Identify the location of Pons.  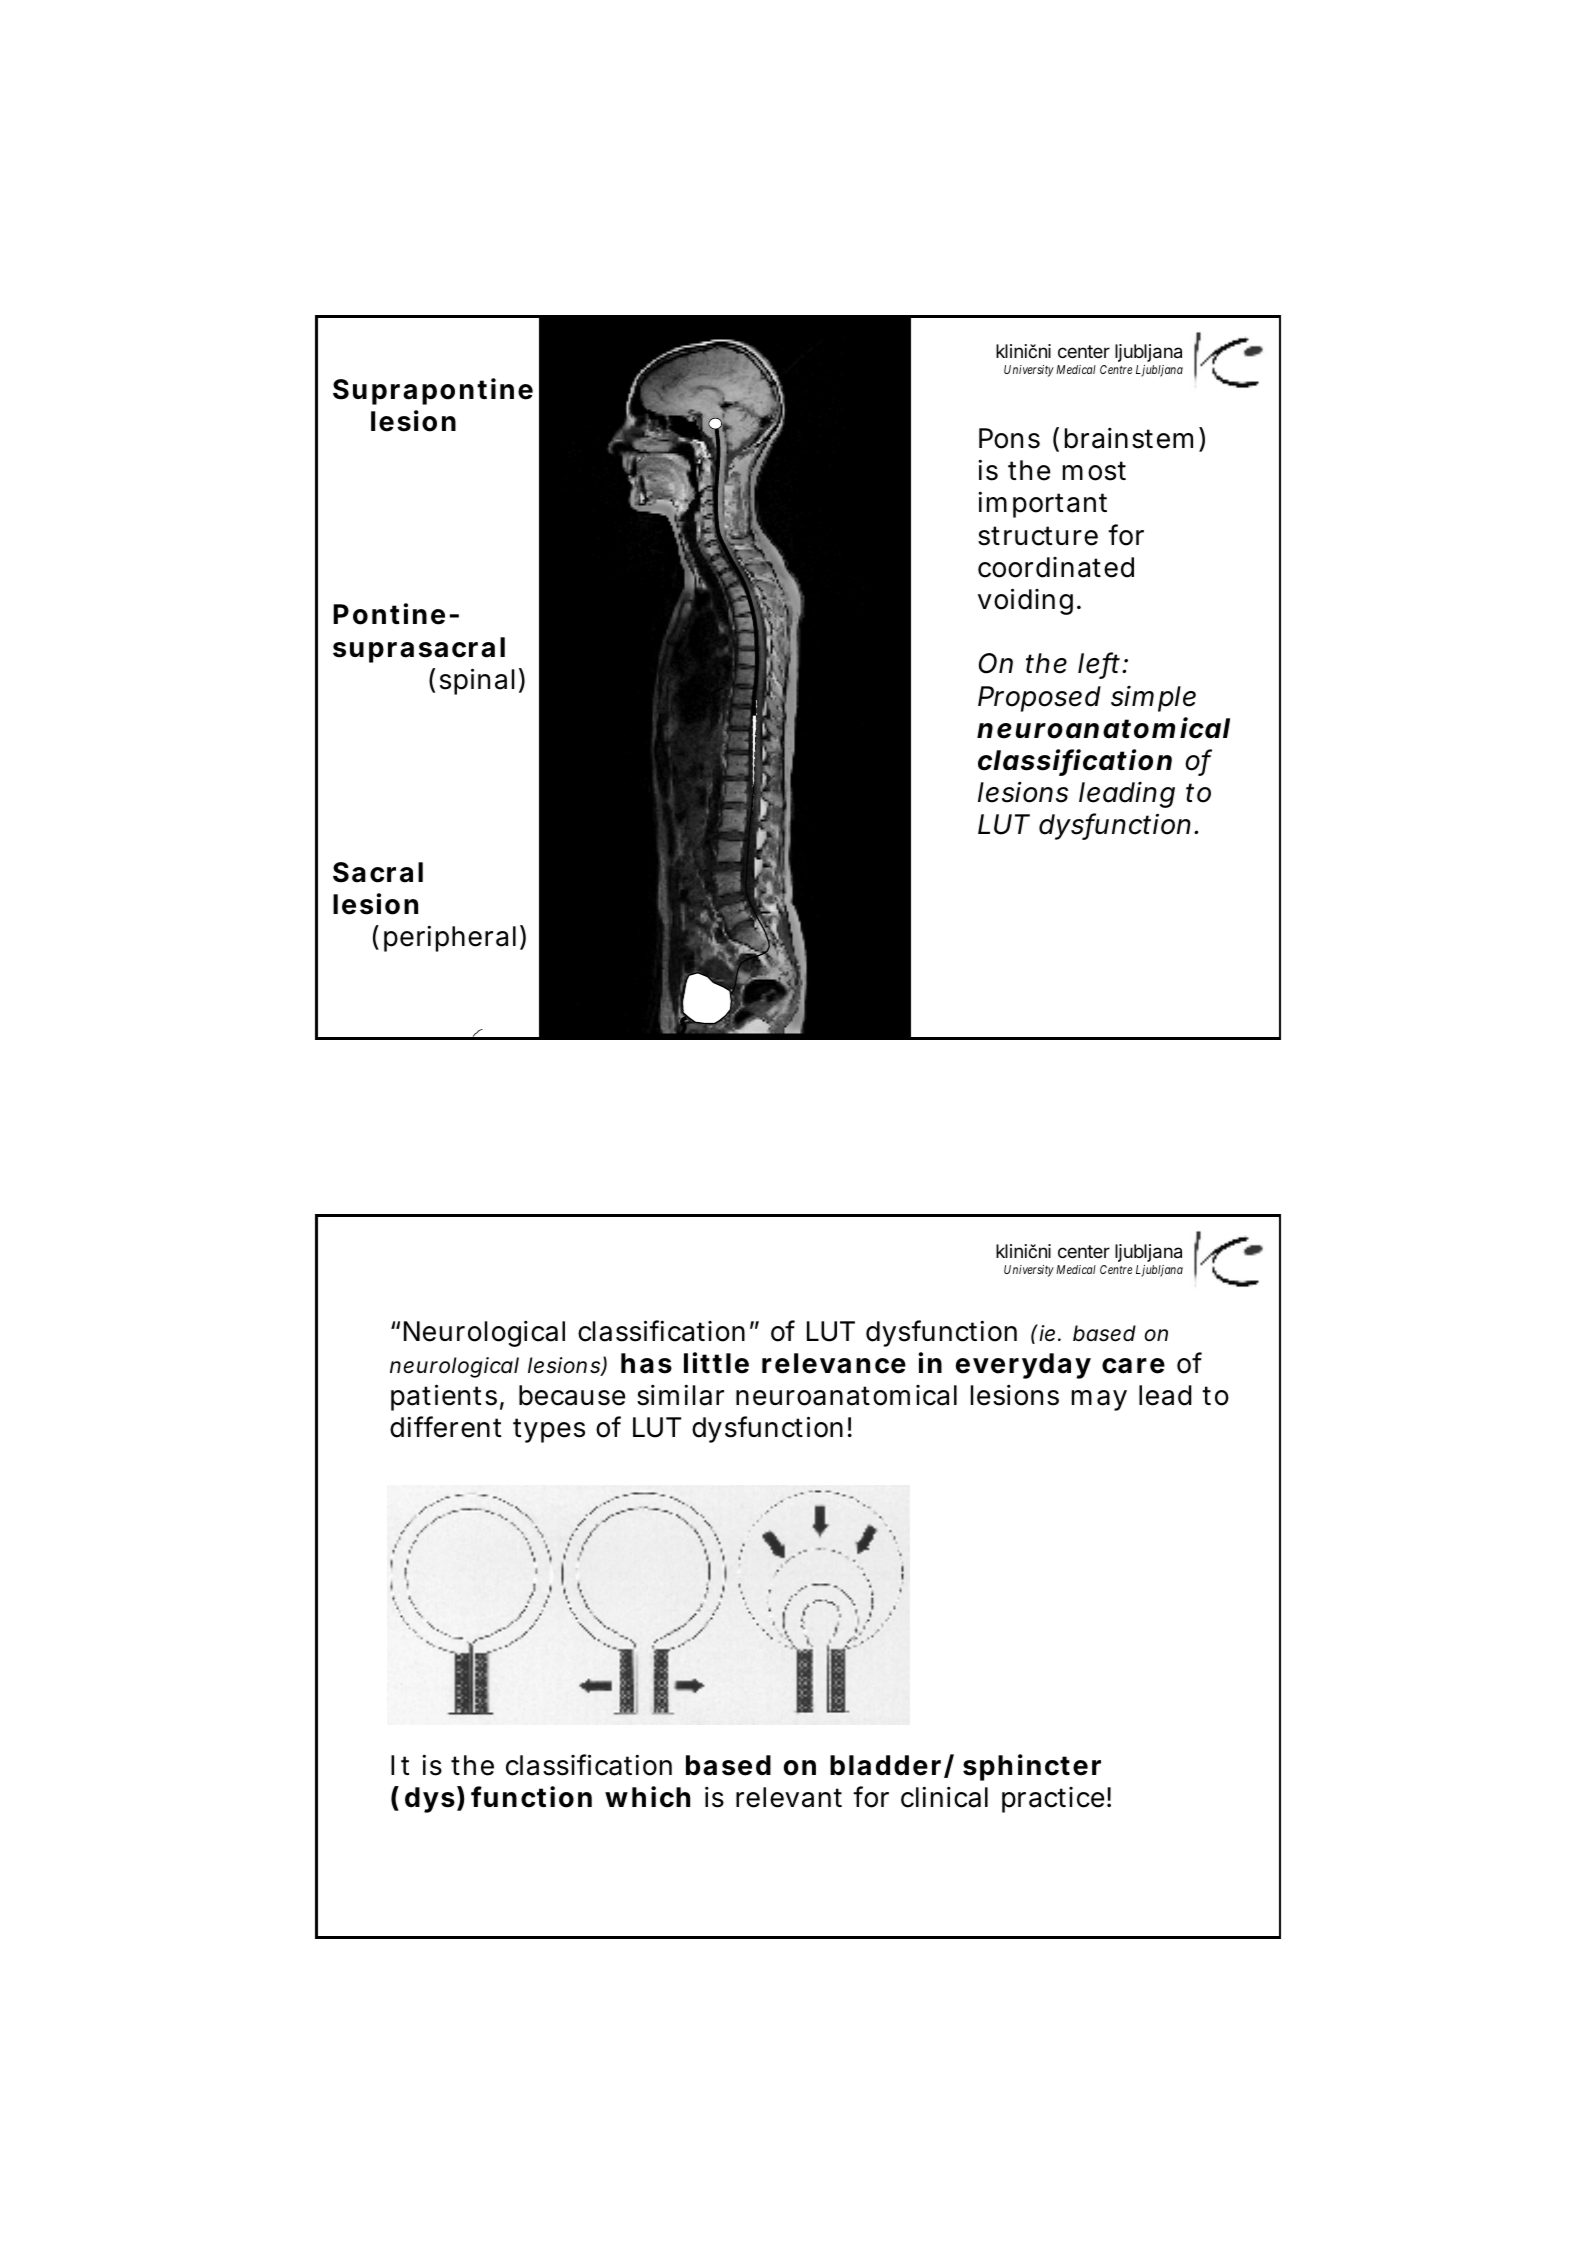
(1009, 438).
